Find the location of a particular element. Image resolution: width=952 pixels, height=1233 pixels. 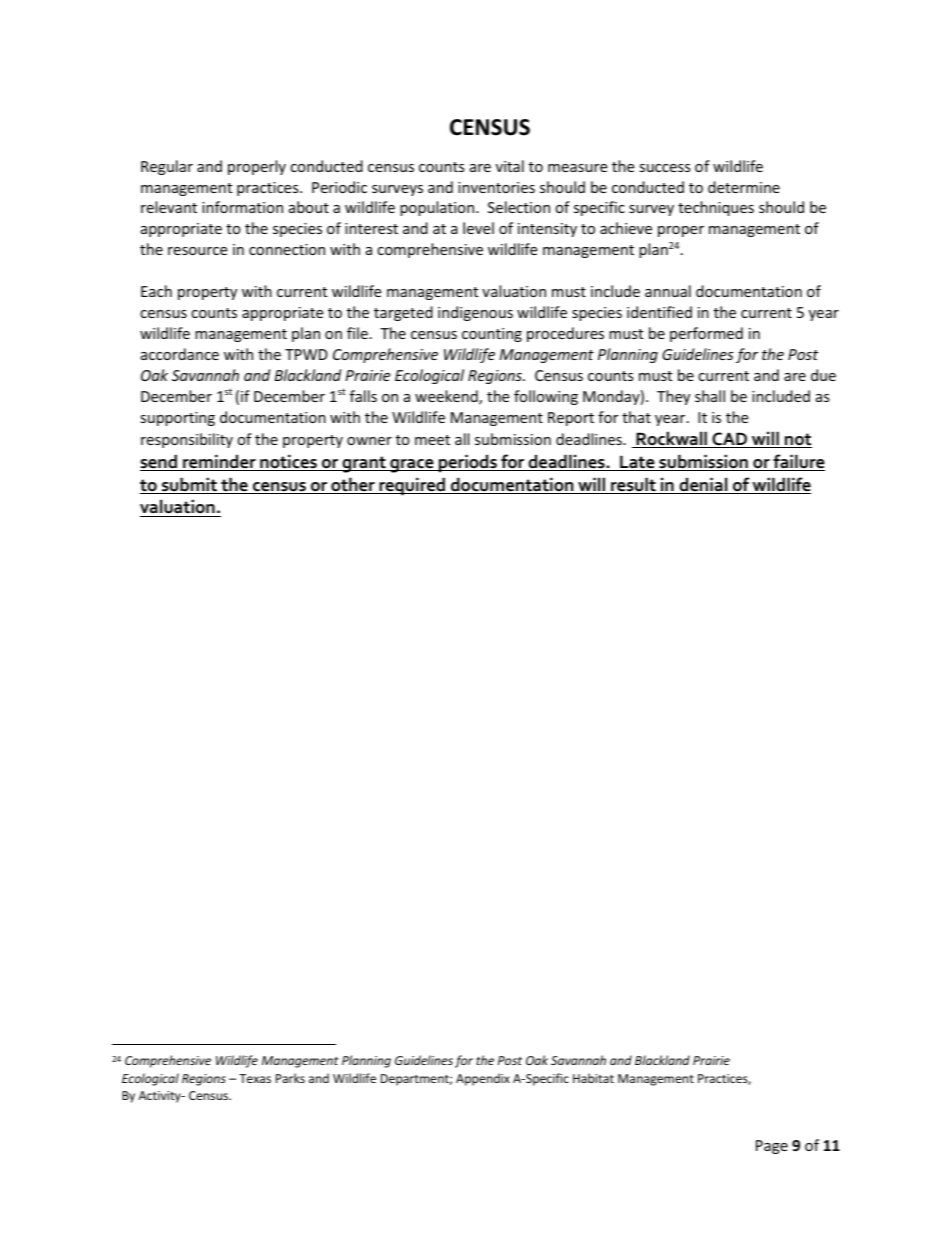

required is located at coordinates (412, 486).
